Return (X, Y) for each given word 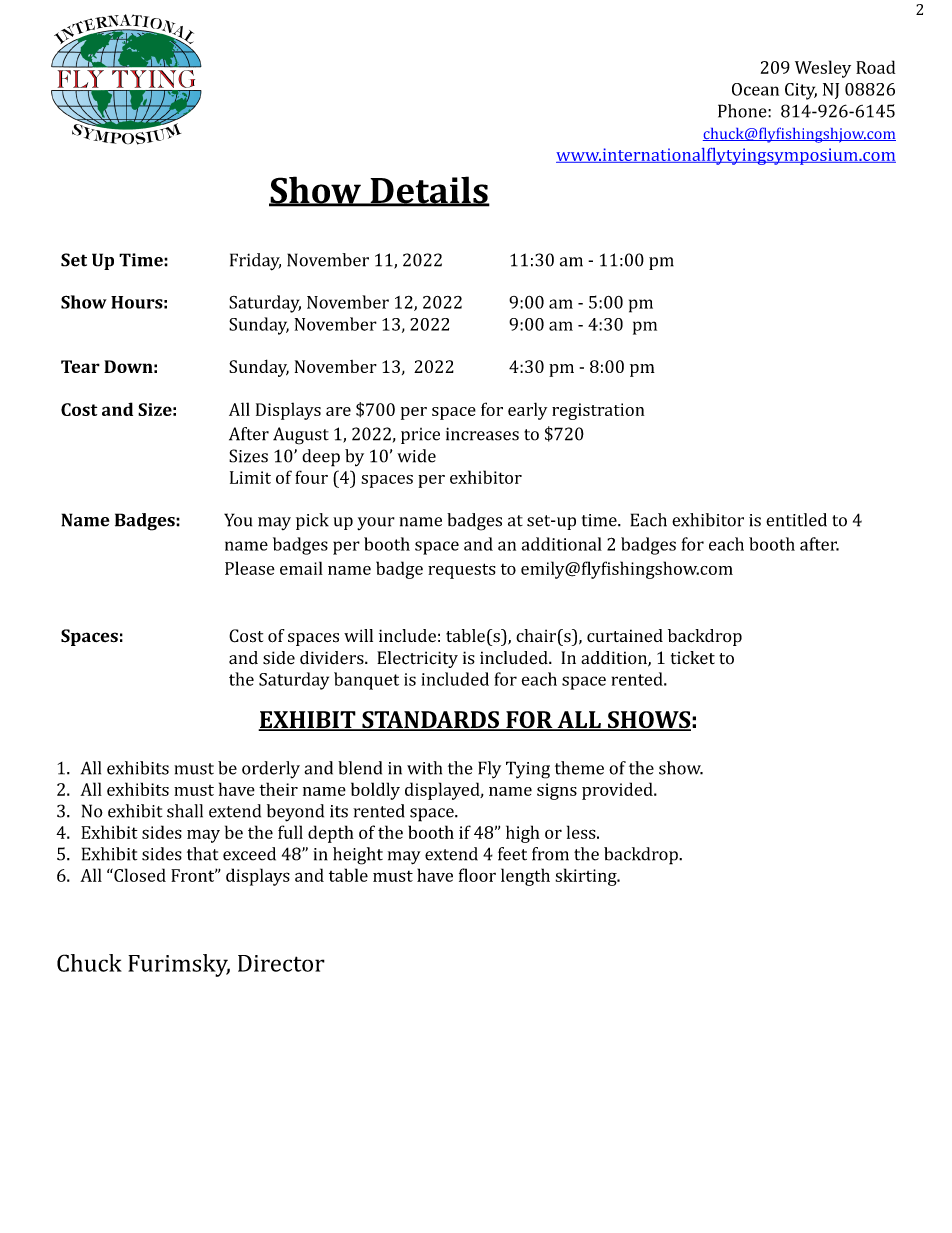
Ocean (755, 89)
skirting (587, 877)
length (525, 877)
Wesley (823, 69)
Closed (139, 875)
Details (429, 191)
